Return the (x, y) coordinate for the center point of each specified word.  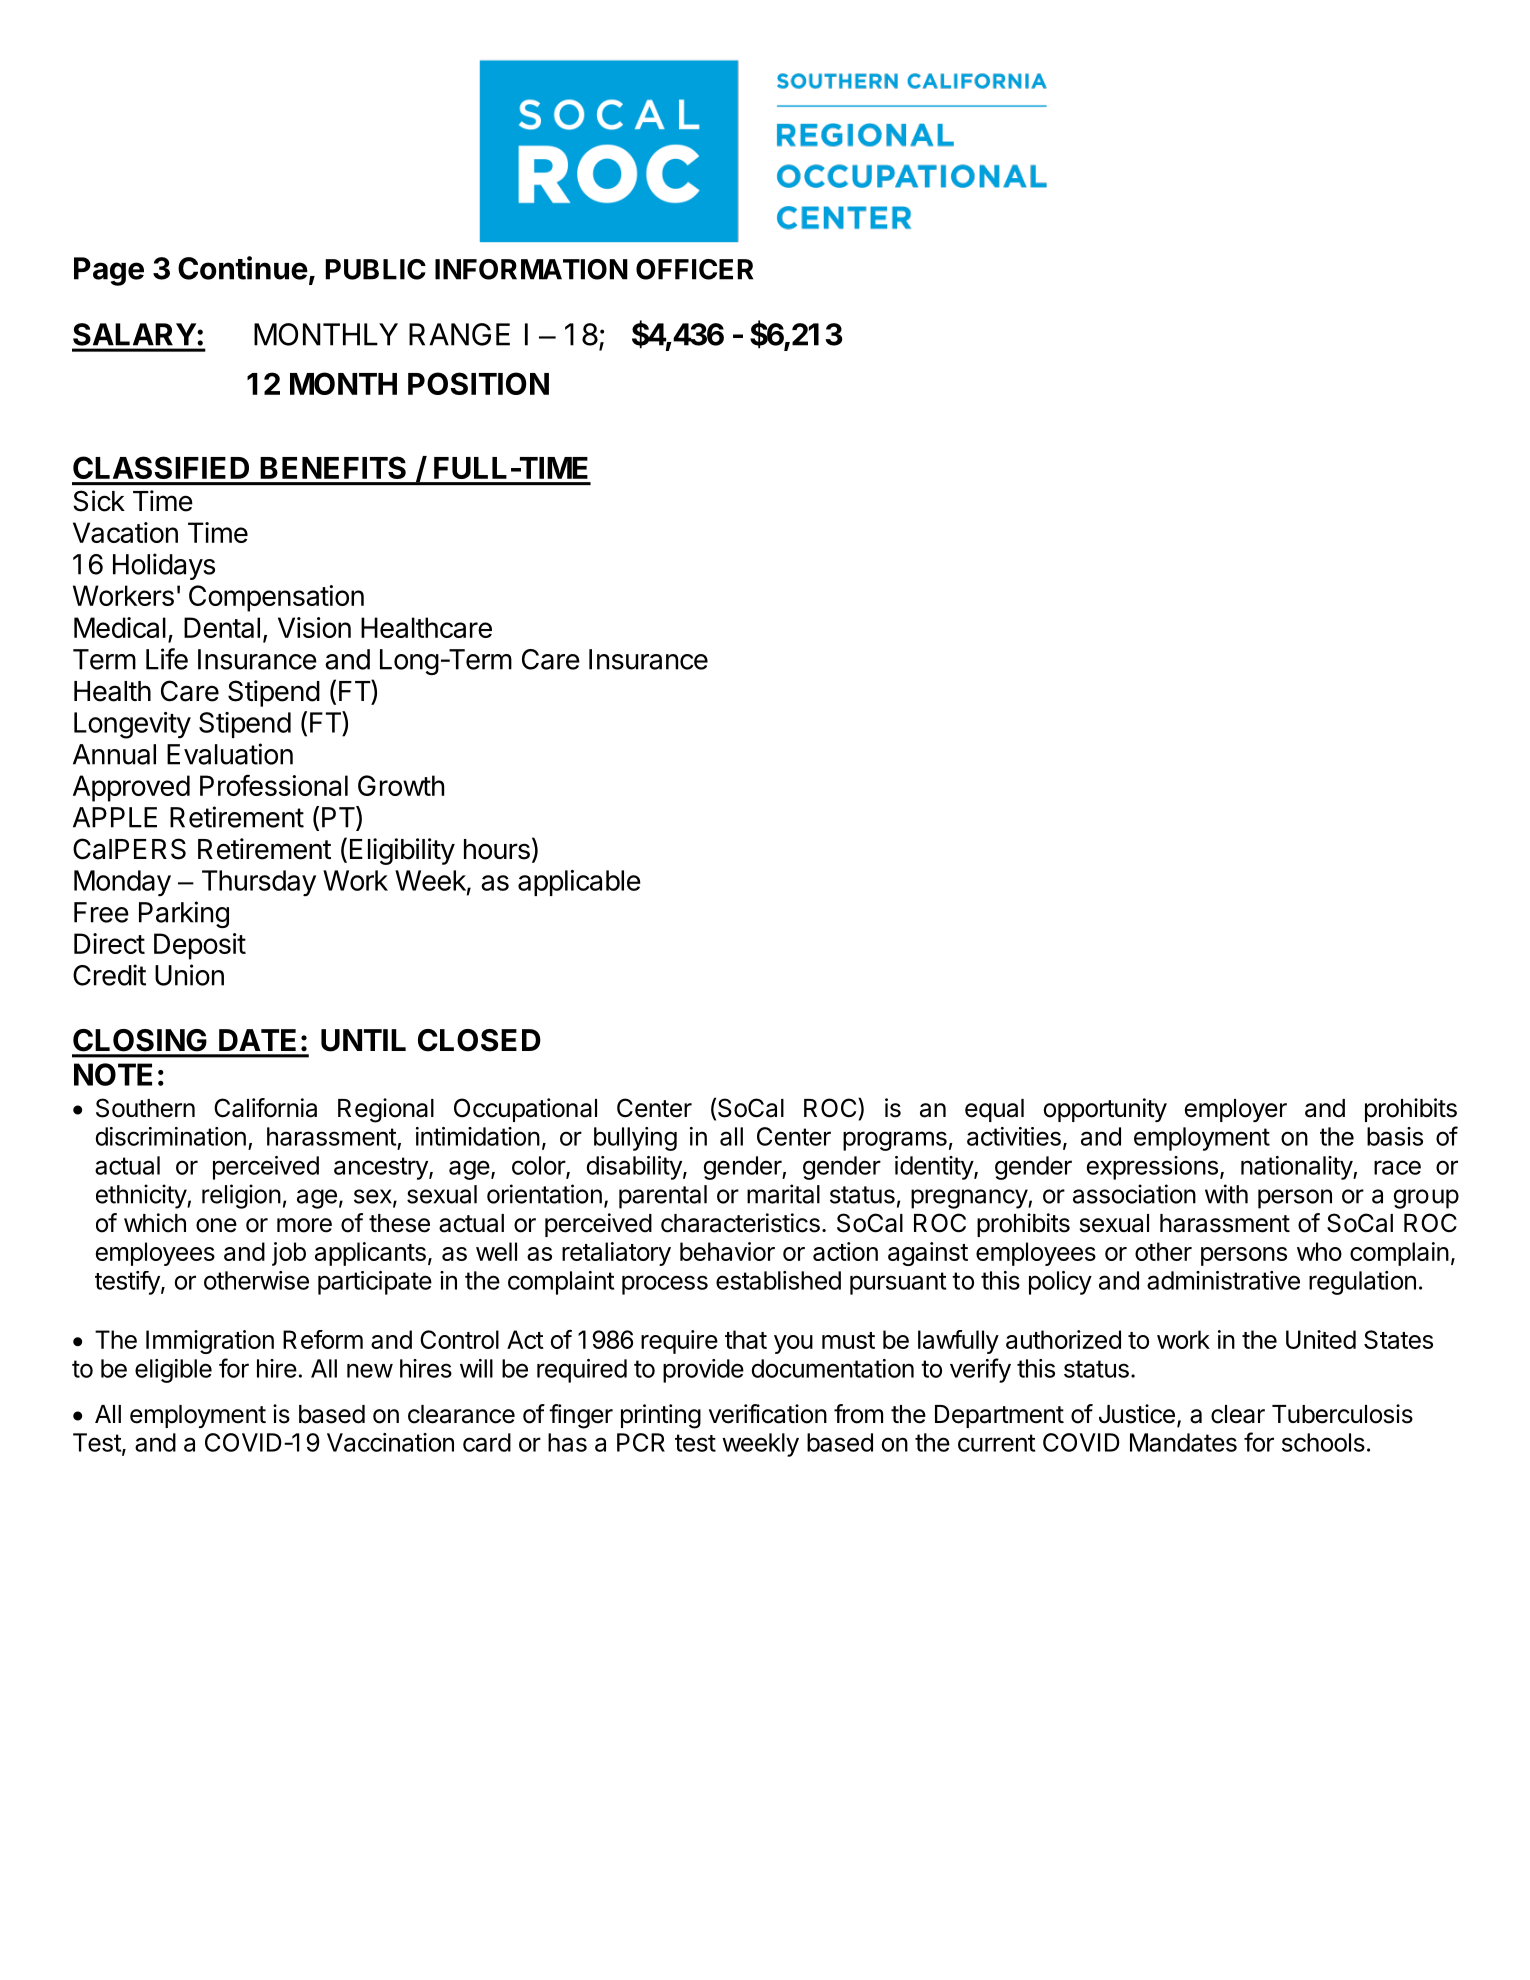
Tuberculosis (1342, 1414)
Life (167, 659)
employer (1236, 1110)
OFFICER (694, 269)
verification (768, 1414)
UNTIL (363, 1040)
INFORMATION (531, 269)
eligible (173, 1371)
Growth (401, 785)
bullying (635, 1139)
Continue (243, 268)
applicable (579, 883)
